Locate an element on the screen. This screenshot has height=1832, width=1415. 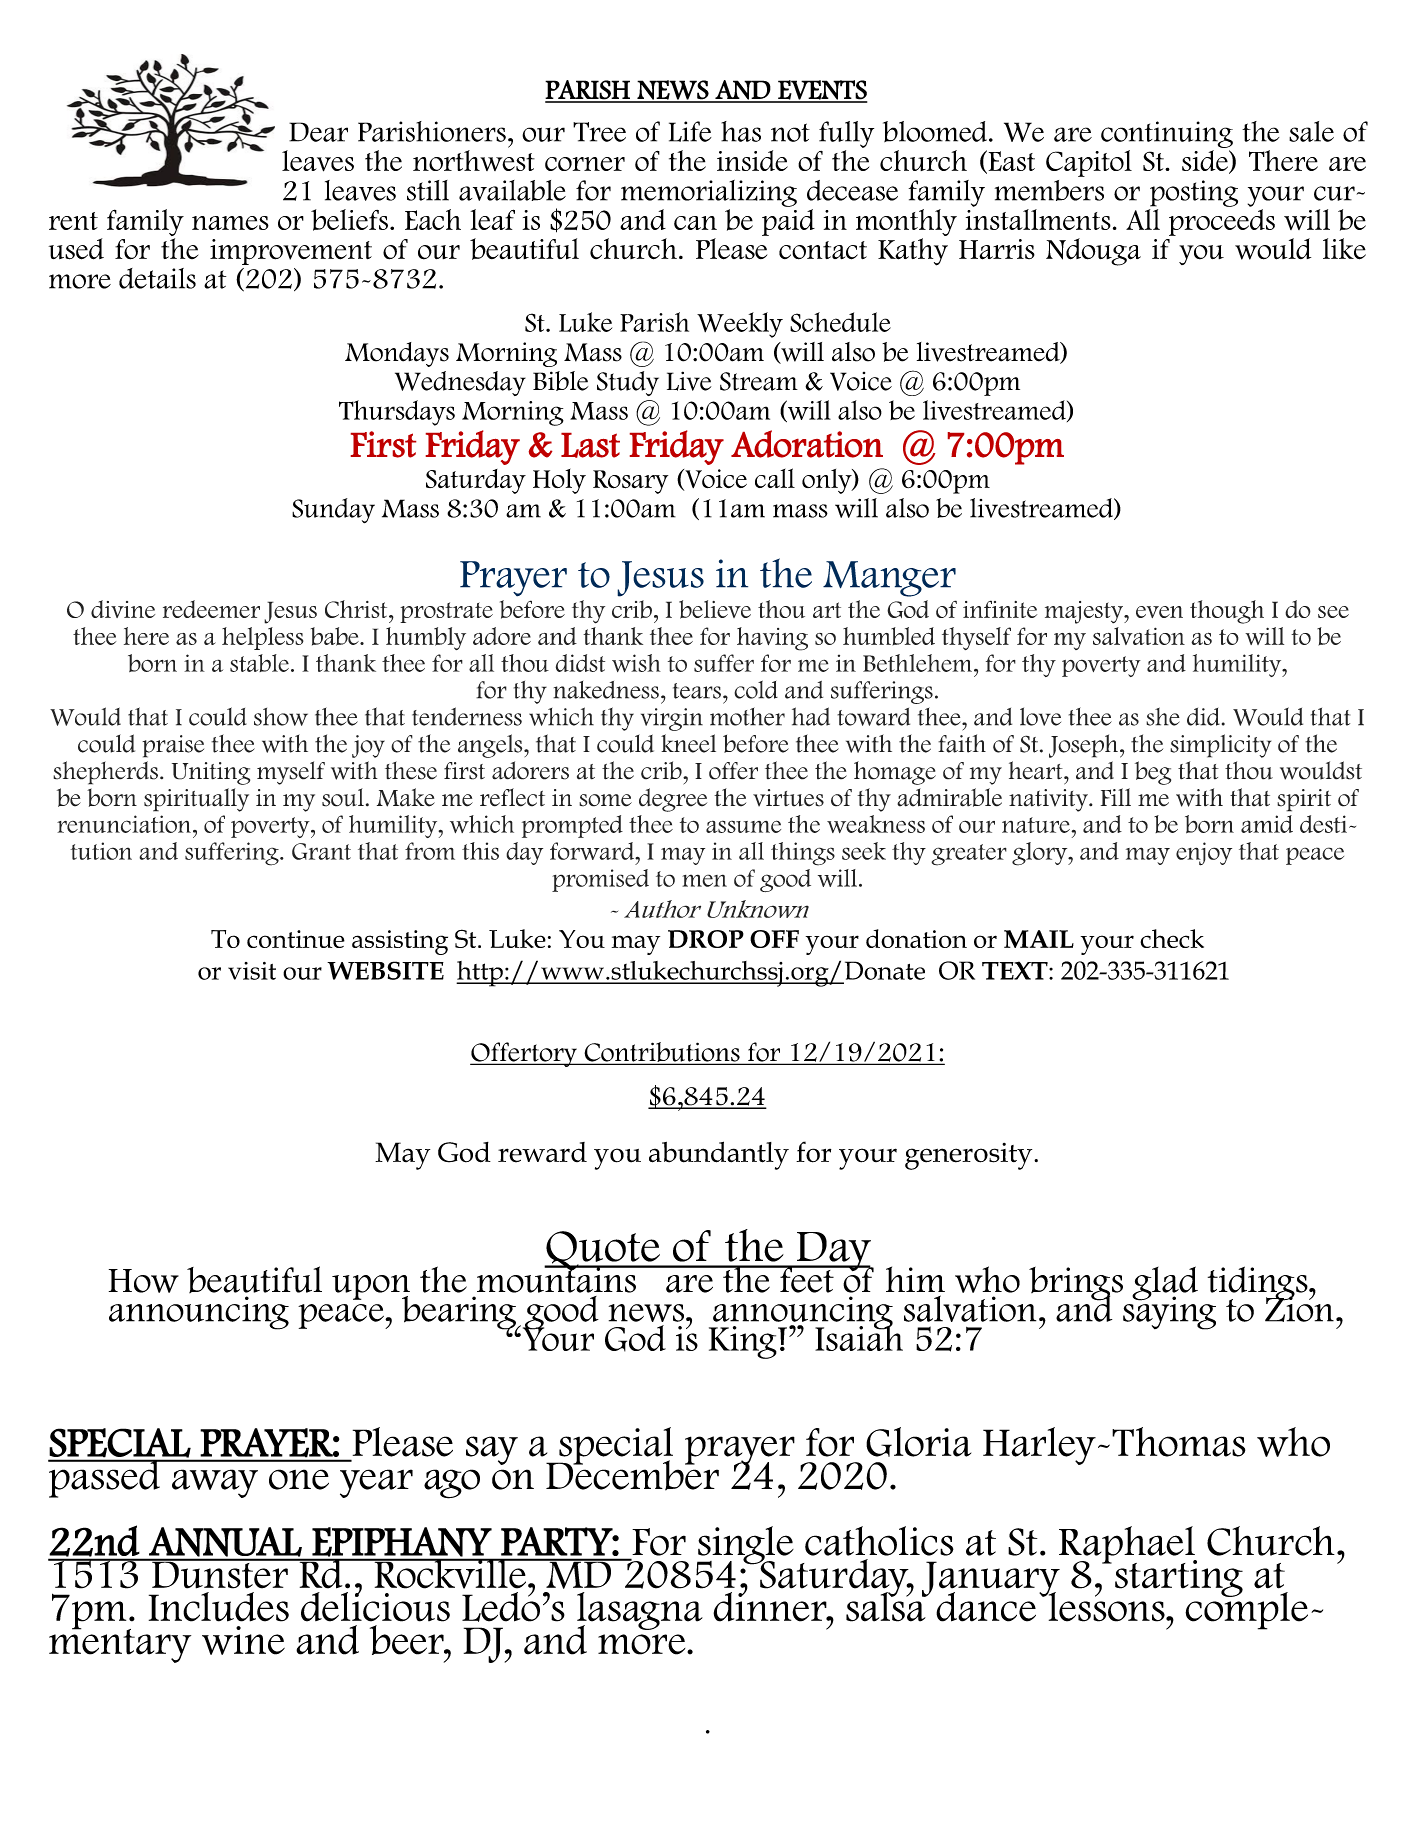
glad is located at coordinates (1165, 1283).
